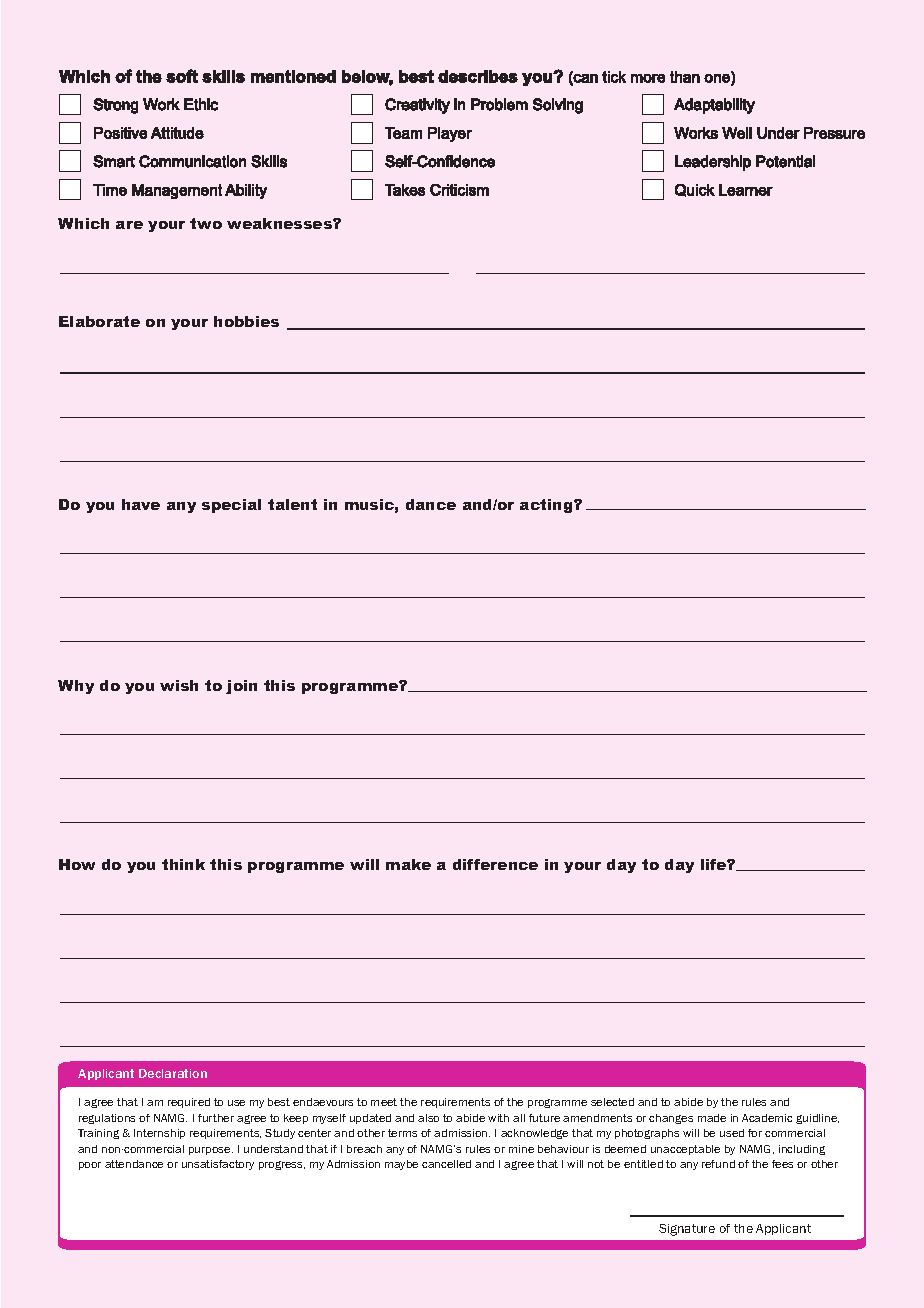  Describe the element at coordinates (246, 321) in the screenshot. I see `hobbies` at that location.
